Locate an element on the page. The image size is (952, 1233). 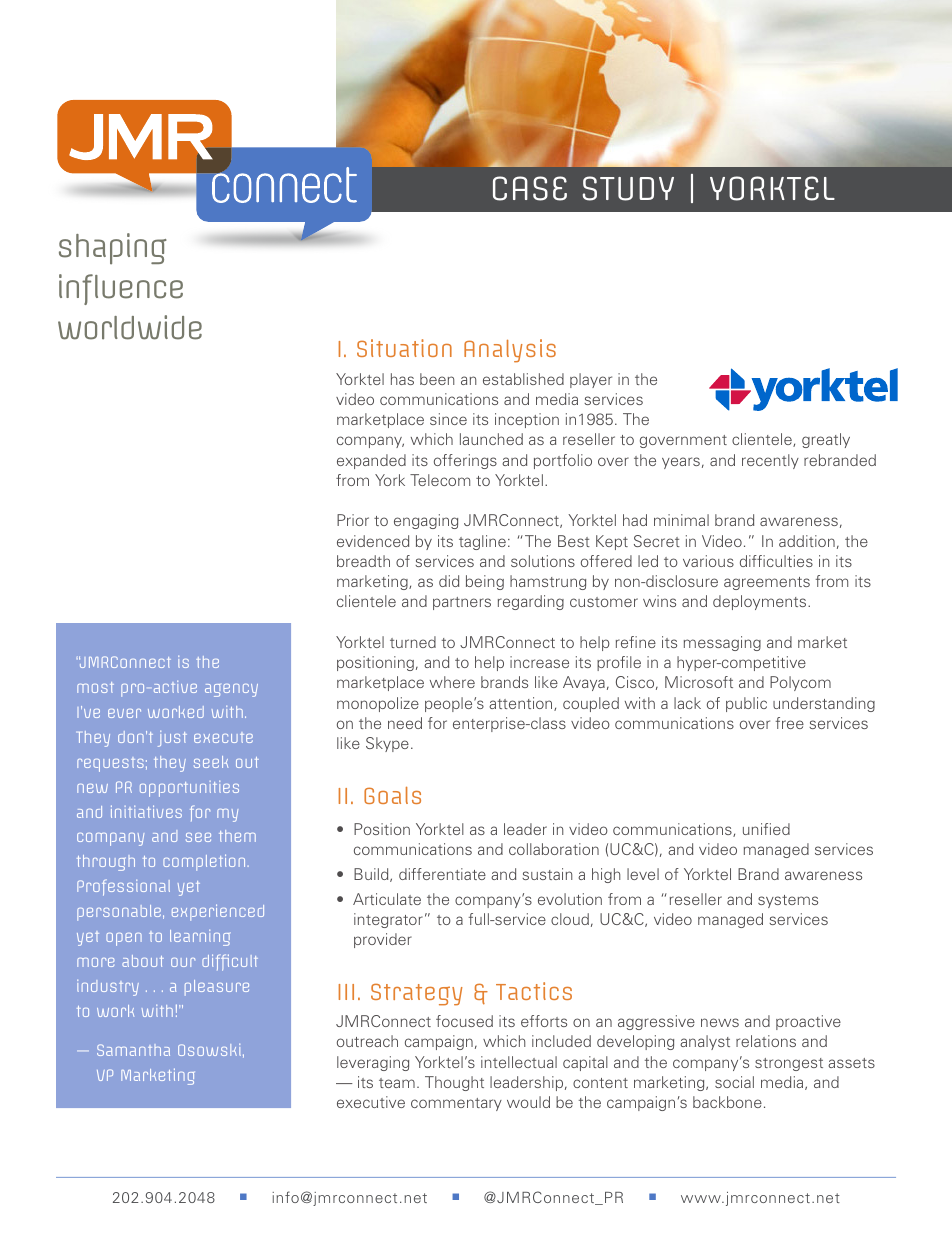
social is located at coordinates (734, 1082).
